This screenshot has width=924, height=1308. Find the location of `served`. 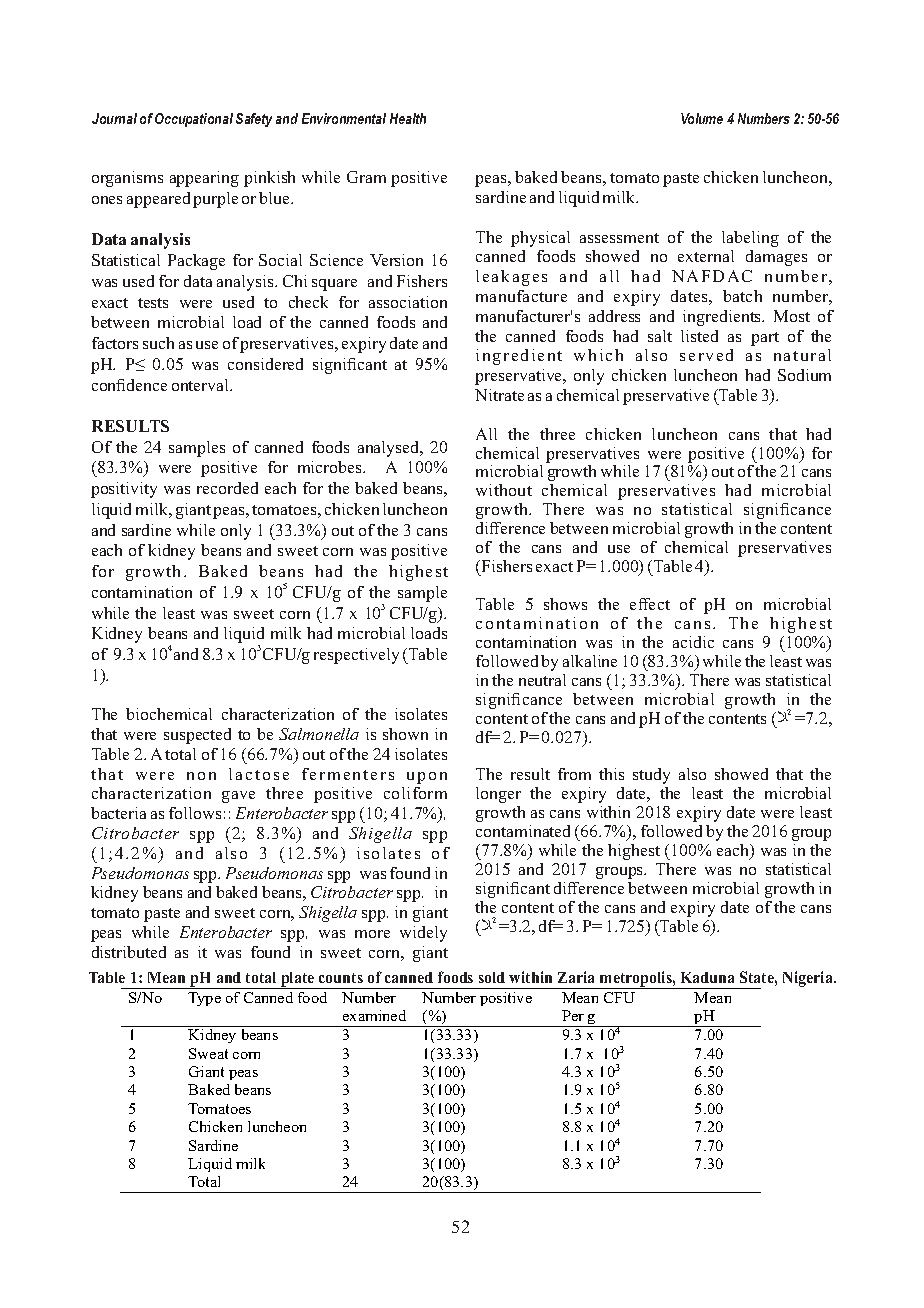

served is located at coordinates (706, 355).
